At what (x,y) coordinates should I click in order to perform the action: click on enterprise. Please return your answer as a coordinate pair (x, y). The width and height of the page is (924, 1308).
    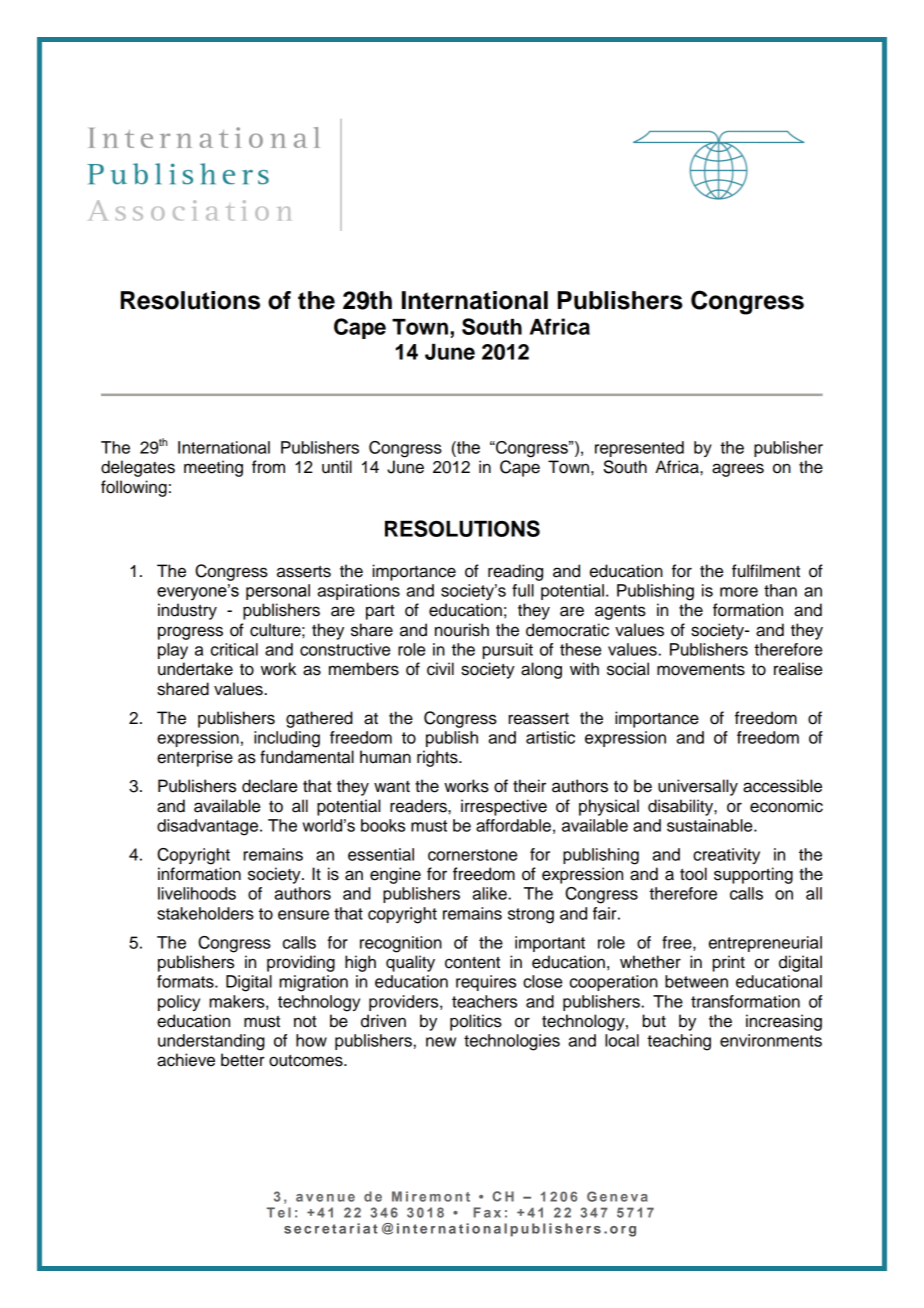
    Looking at the image, I should click on (195, 758).
